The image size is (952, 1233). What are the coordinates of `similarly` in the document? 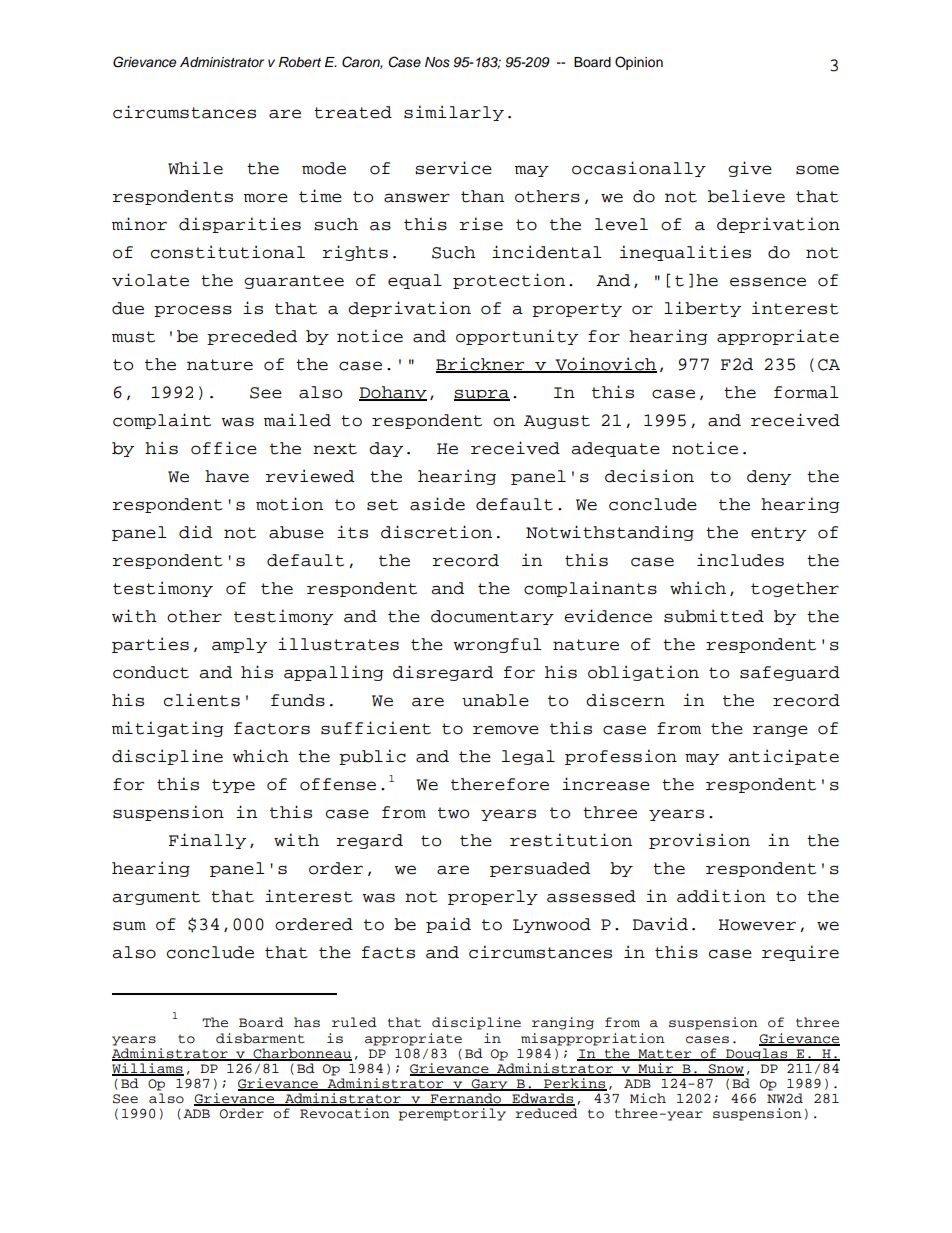 It's located at (454, 113).
